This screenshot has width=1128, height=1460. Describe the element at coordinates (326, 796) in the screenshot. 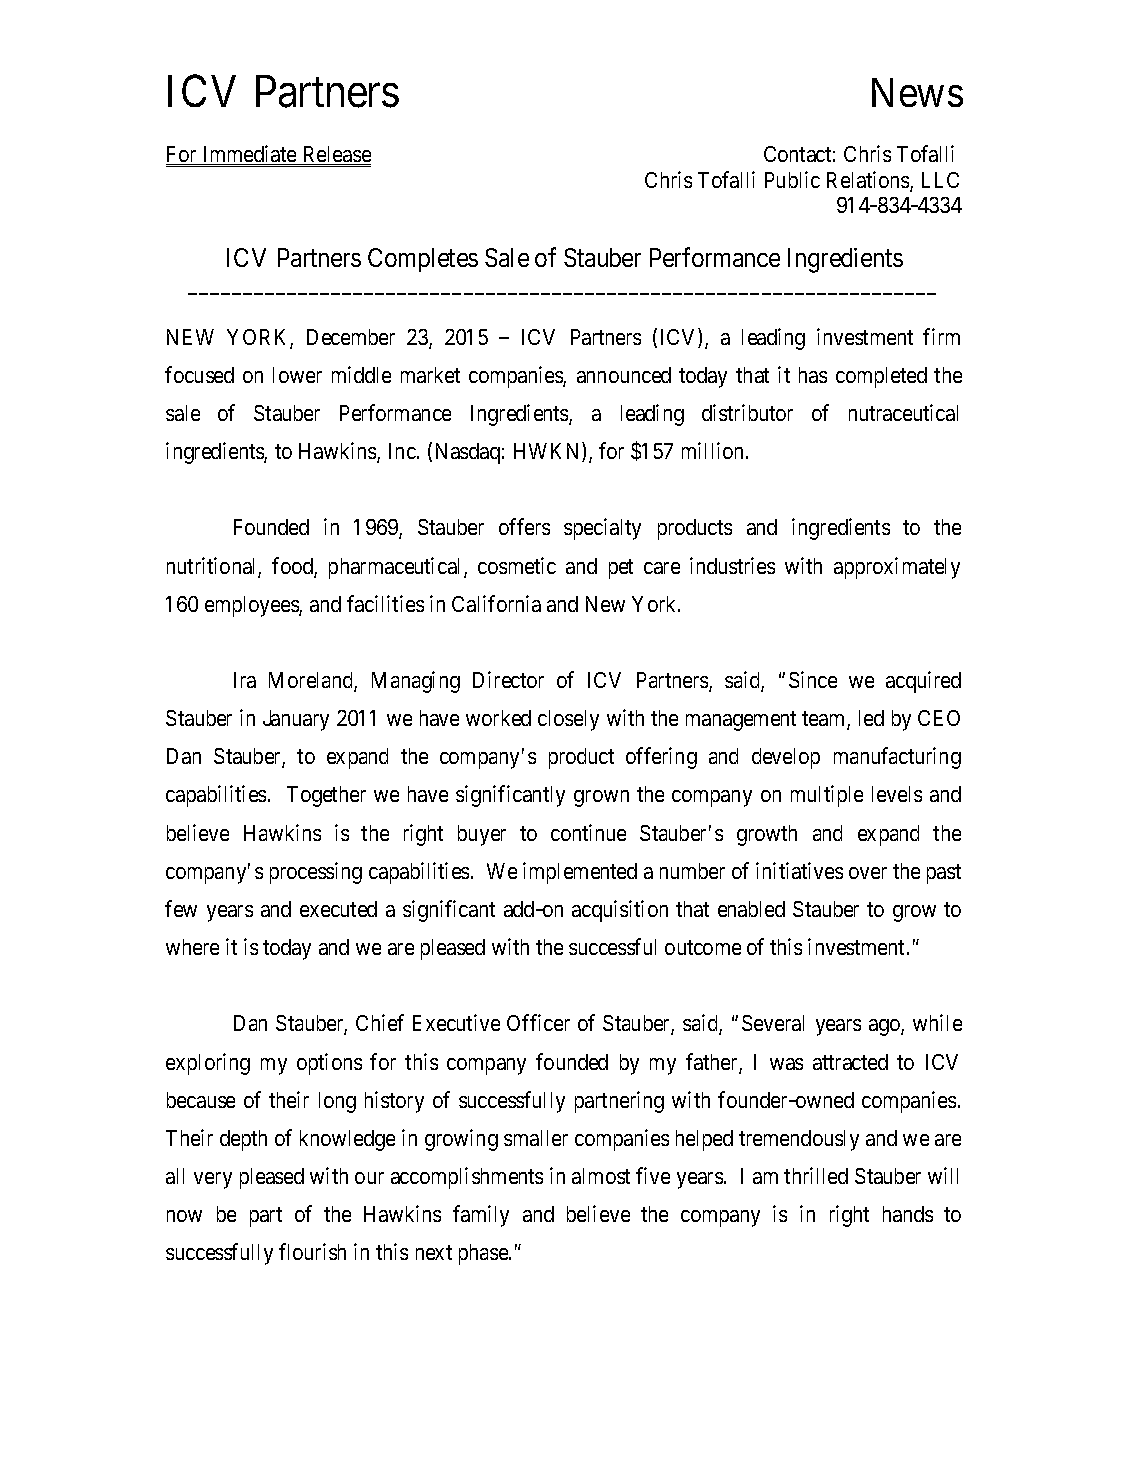

I see `Together` at that location.
